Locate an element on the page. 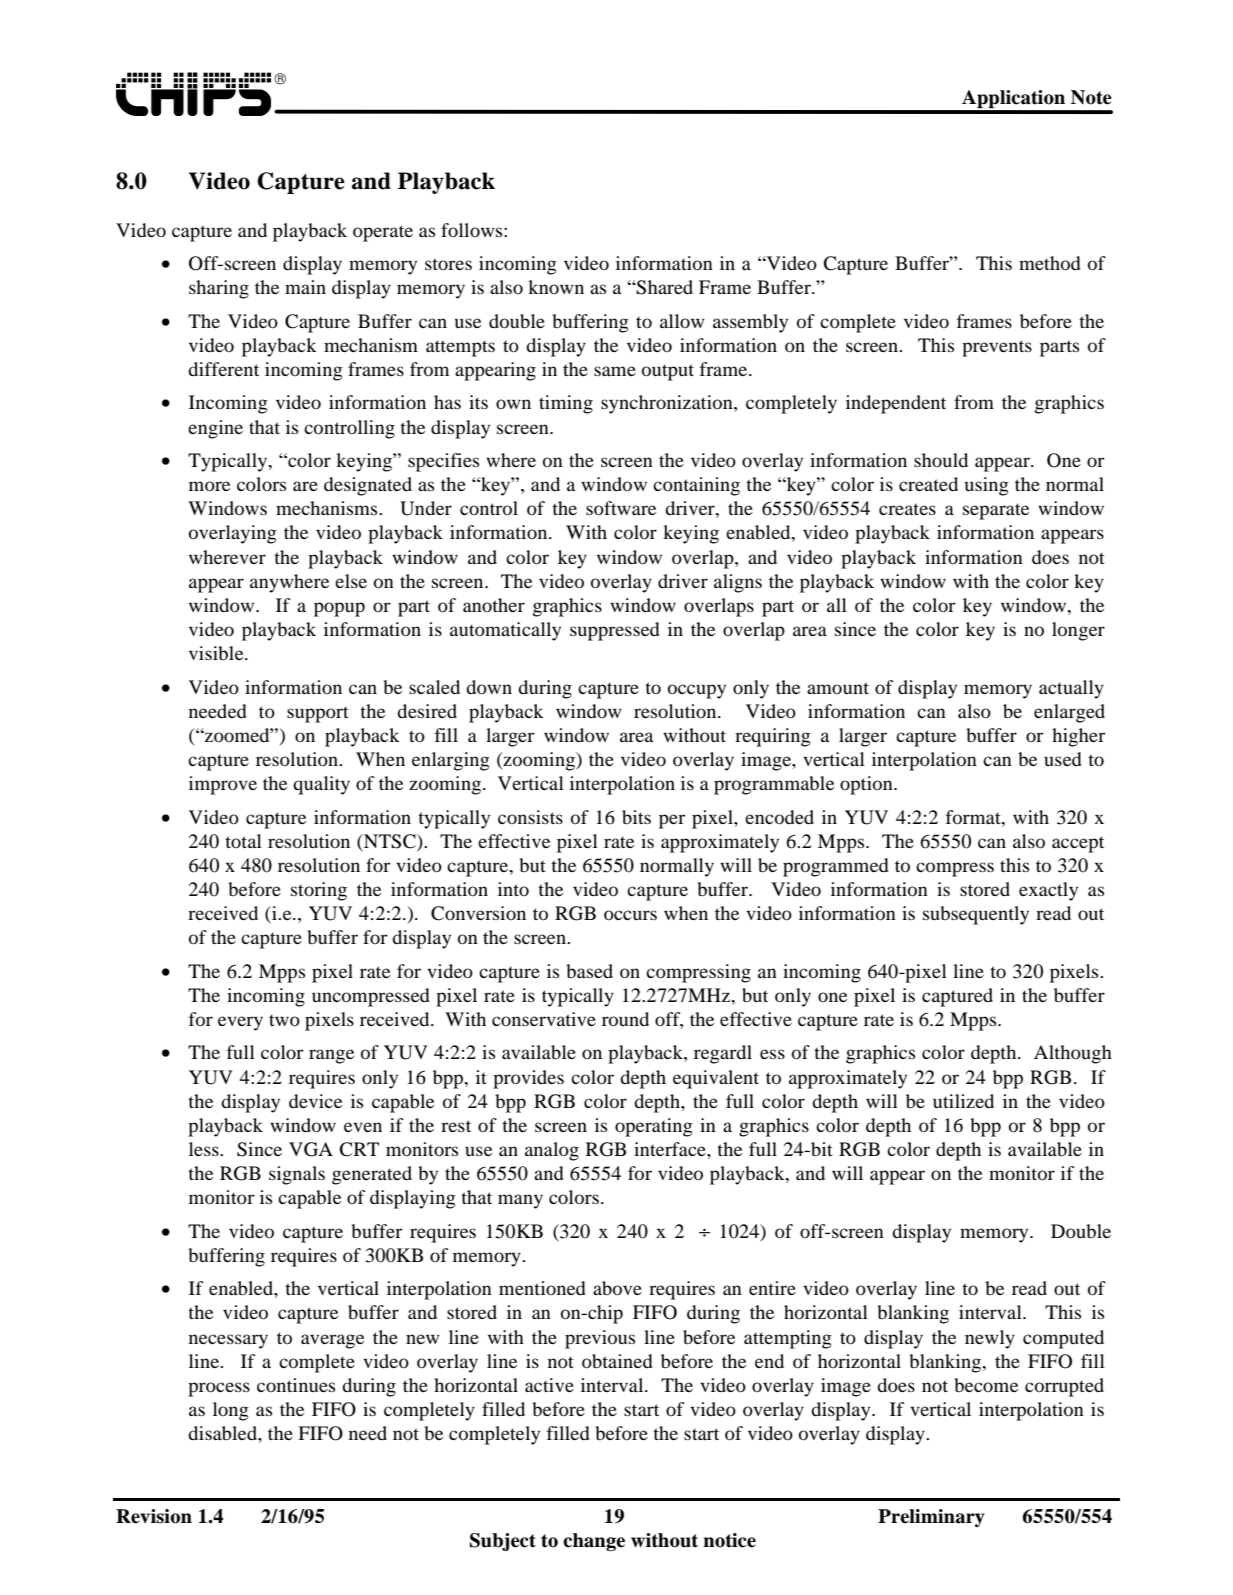  engine is located at coordinates (215, 429).
